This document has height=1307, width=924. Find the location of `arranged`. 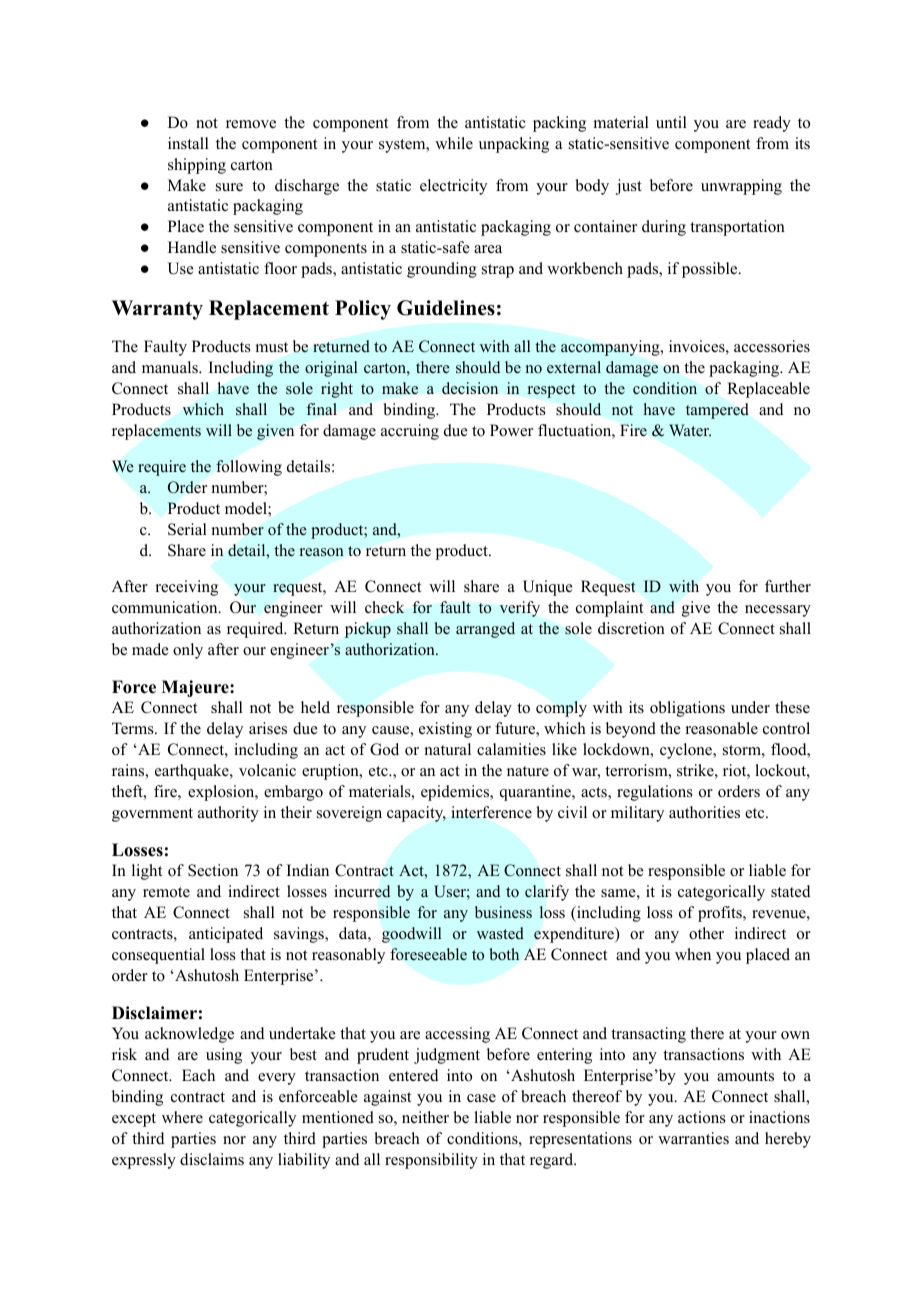

arranged is located at coordinates (485, 630).
